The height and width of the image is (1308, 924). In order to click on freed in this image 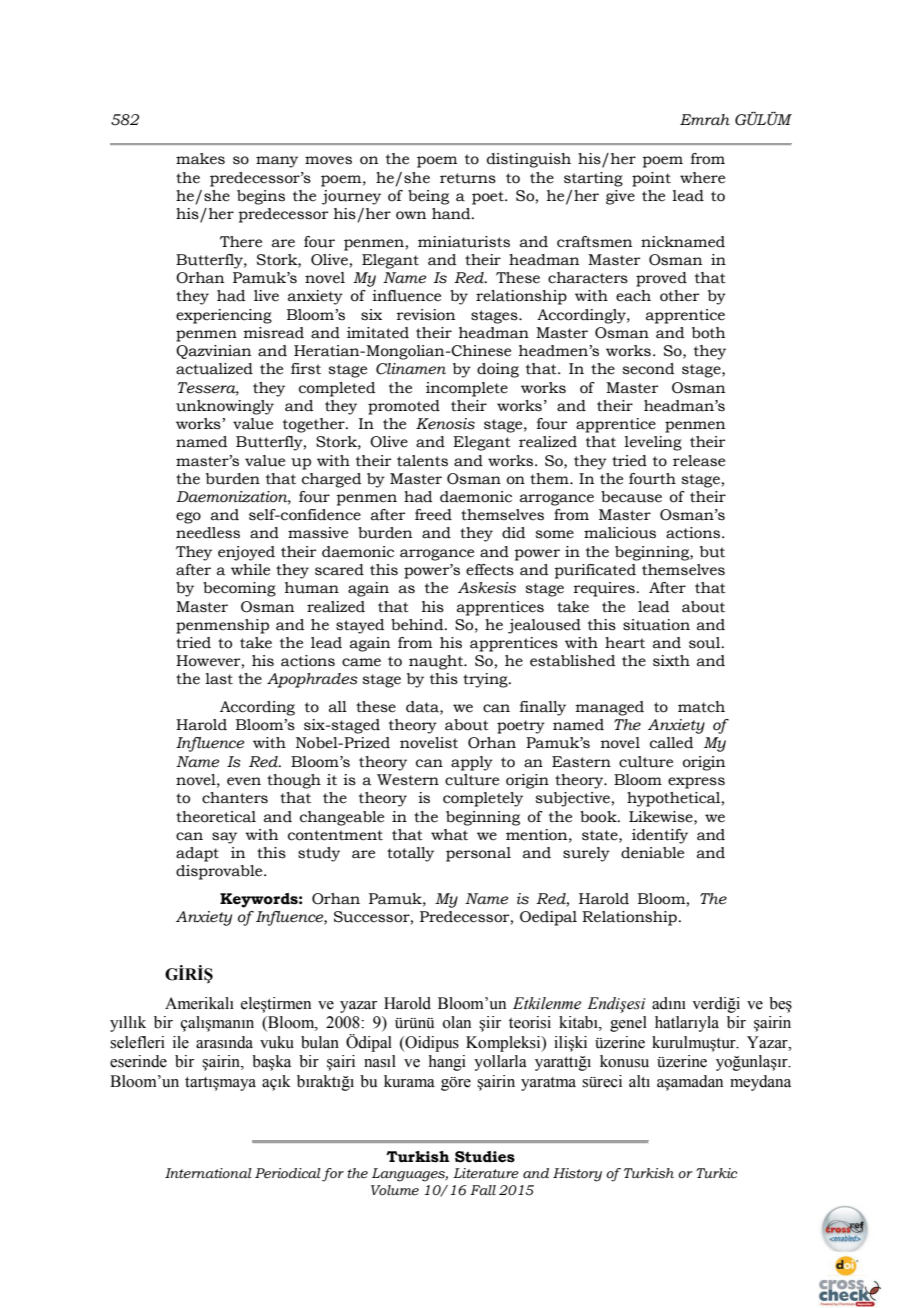, I will do `click(433, 515)`.
